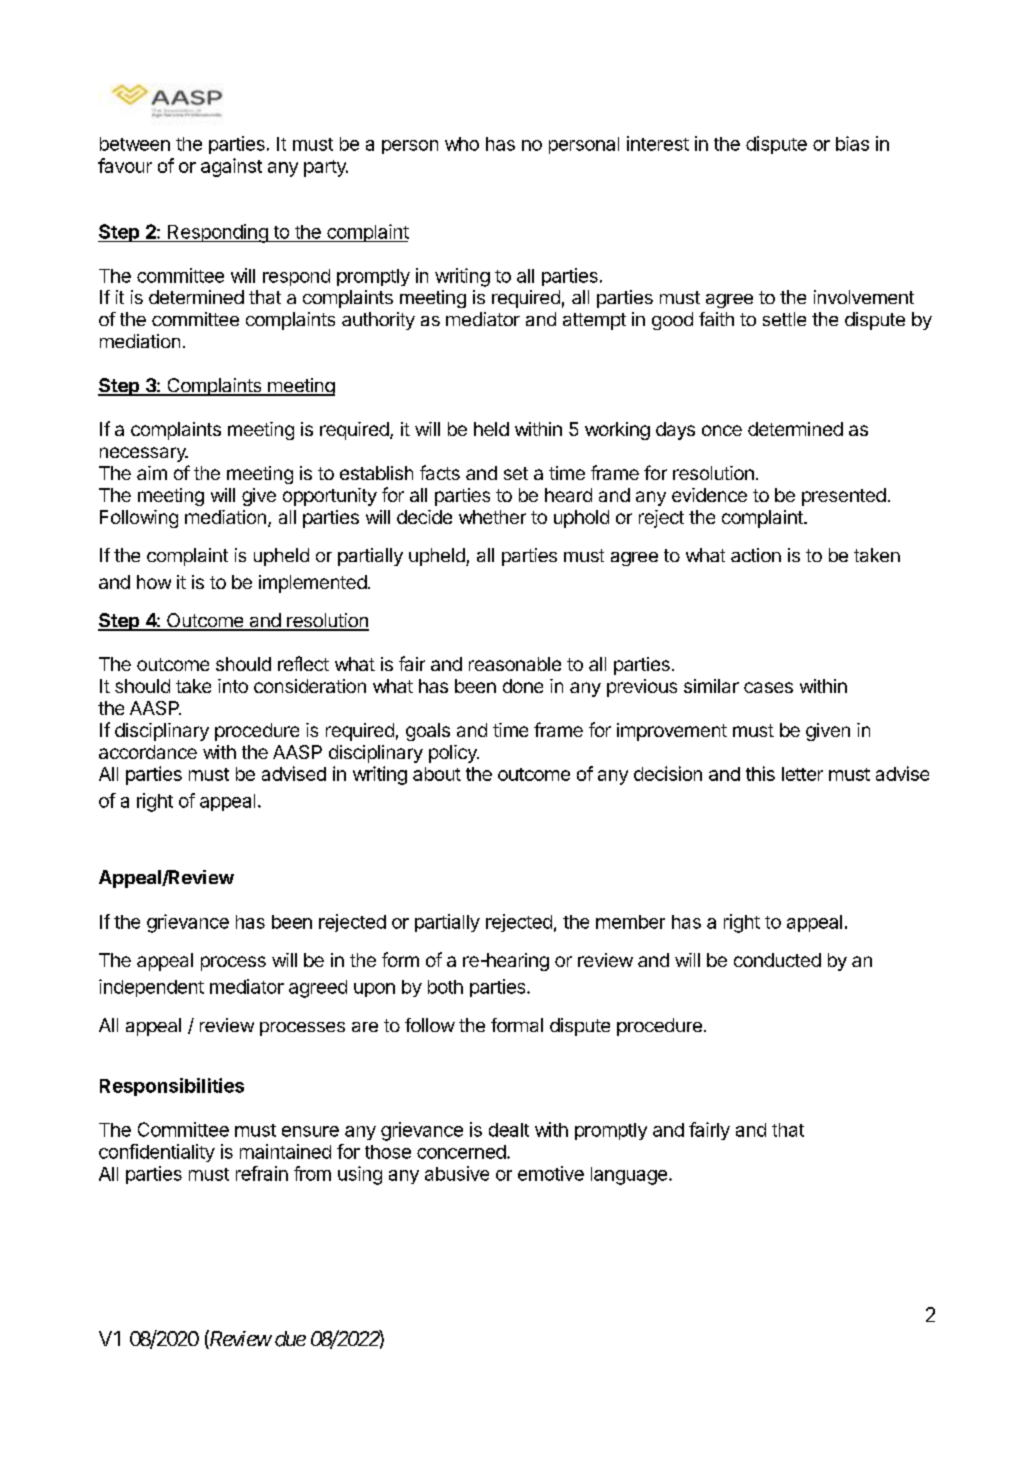 The width and height of the screenshot is (1033, 1461). Describe the element at coordinates (231, 167) in the screenshot. I see `against` at that location.
